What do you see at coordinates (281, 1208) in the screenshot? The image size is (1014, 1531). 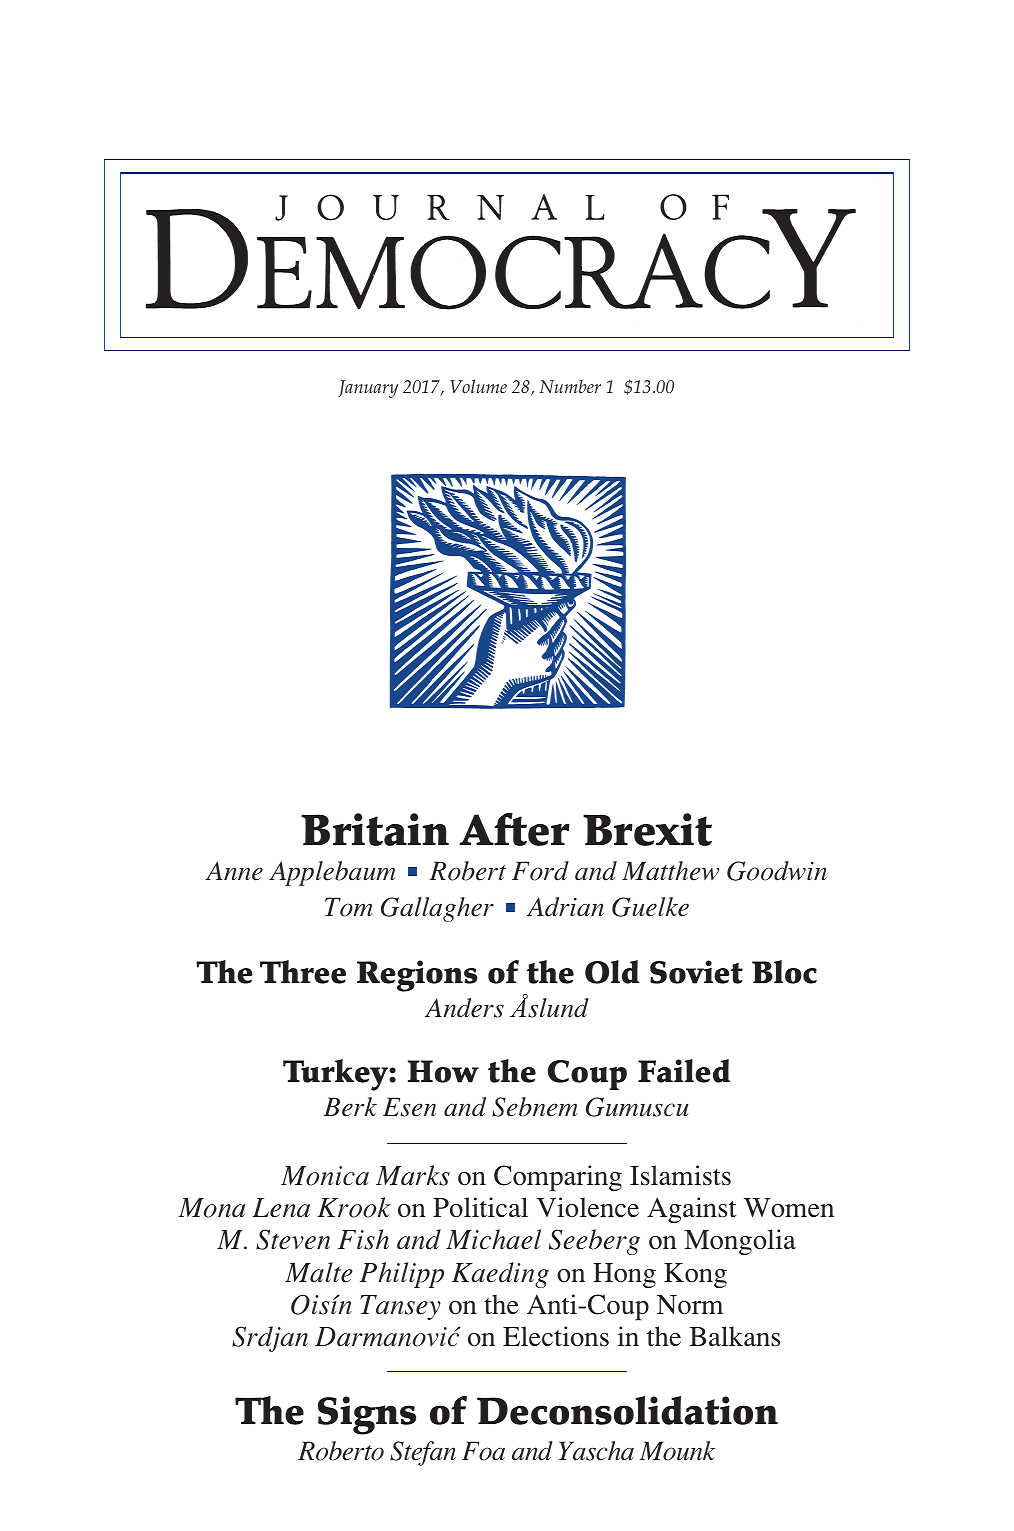 I see `Lena` at bounding box center [281, 1208].
